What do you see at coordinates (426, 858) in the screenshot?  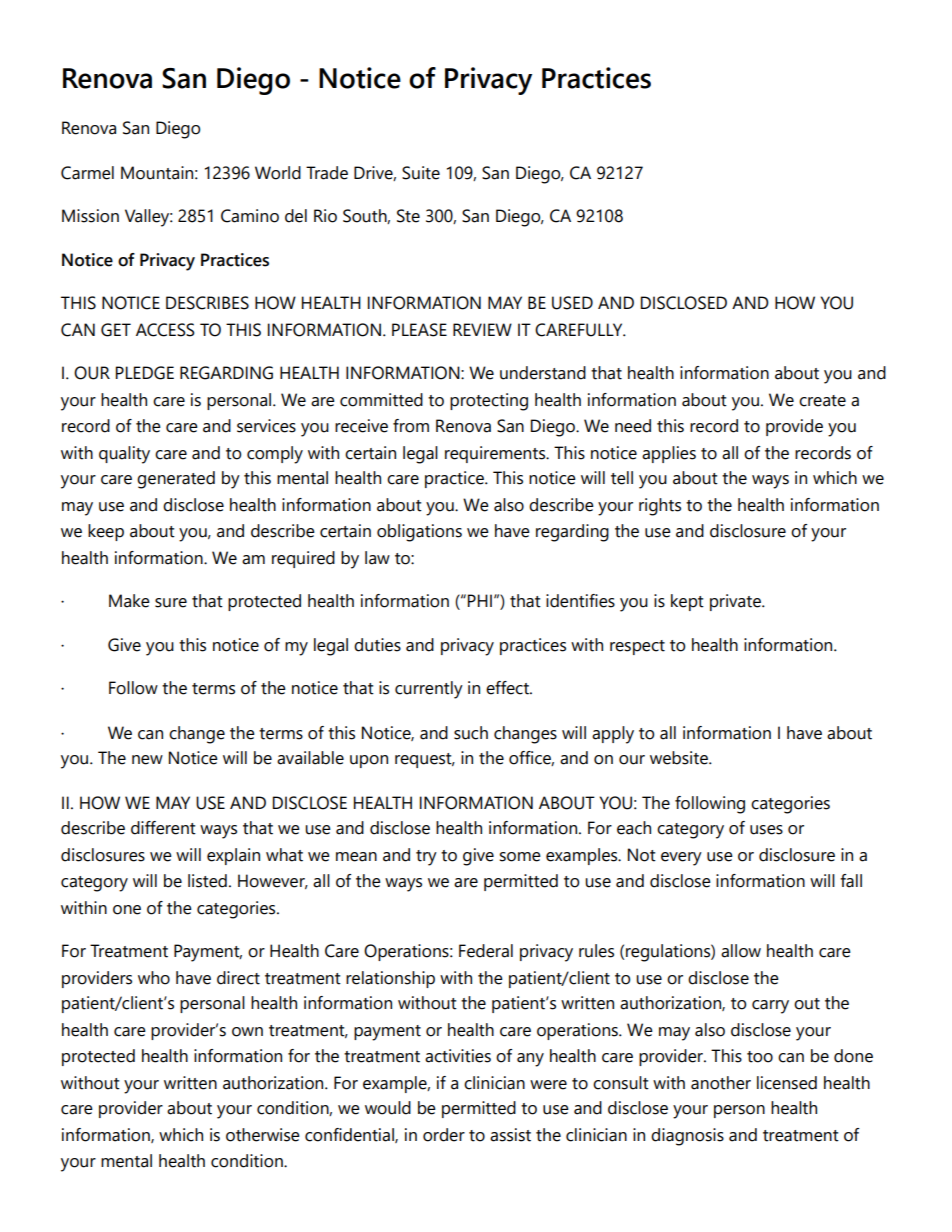 I see `try` at bounding box center [426, 858].
